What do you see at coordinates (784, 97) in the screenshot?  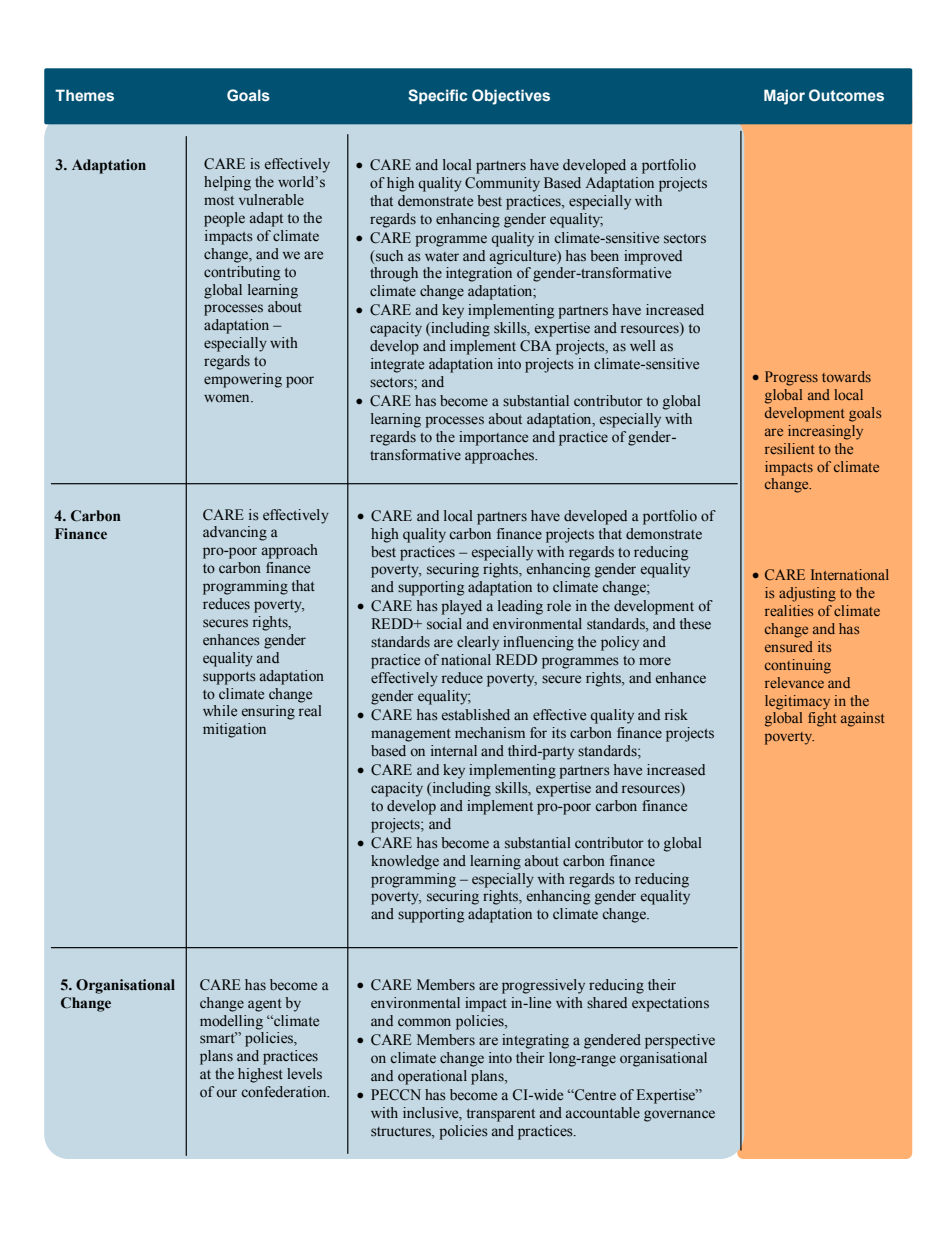 I see `Major` at bounding box center [784, 97].
